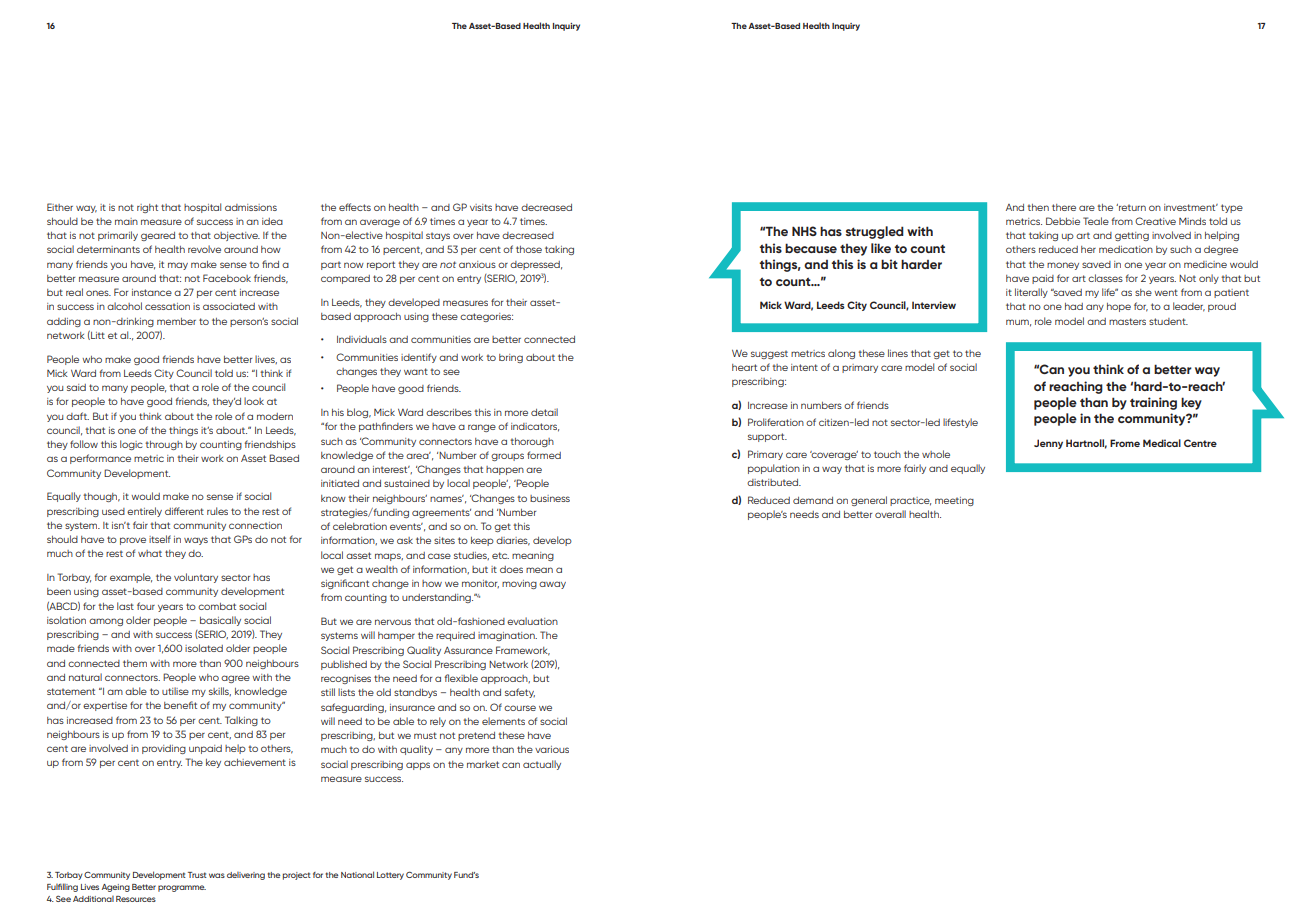 Image resolution: width=1308 pixels, height=924 pixels. What do you see at coordinates (529, 249) in the screenshot?
I see `those` at bounding box center [529, 249].
